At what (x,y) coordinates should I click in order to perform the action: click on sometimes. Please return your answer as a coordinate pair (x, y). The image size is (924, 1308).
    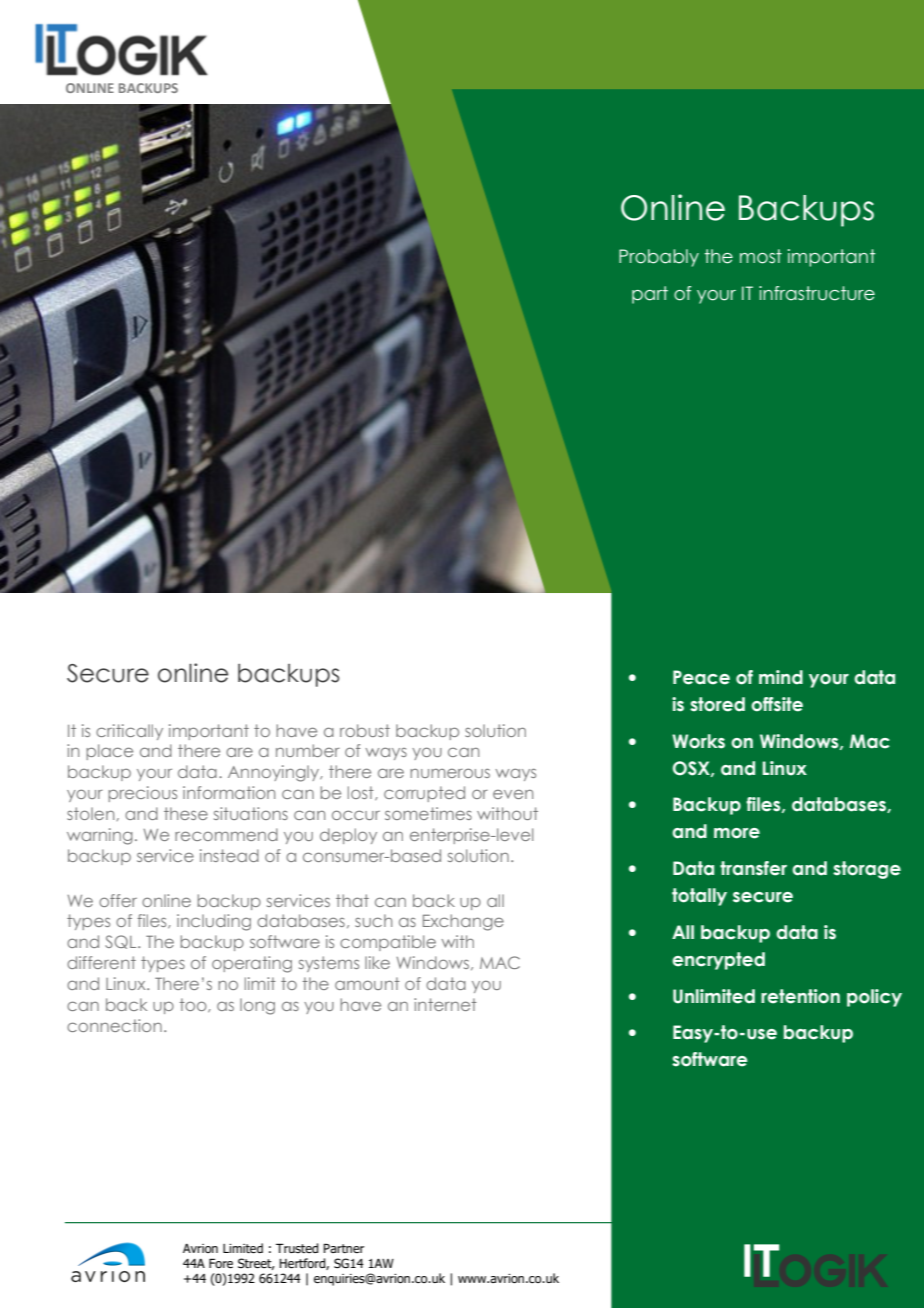
    Looking at the image, I should click on (428, 813).
